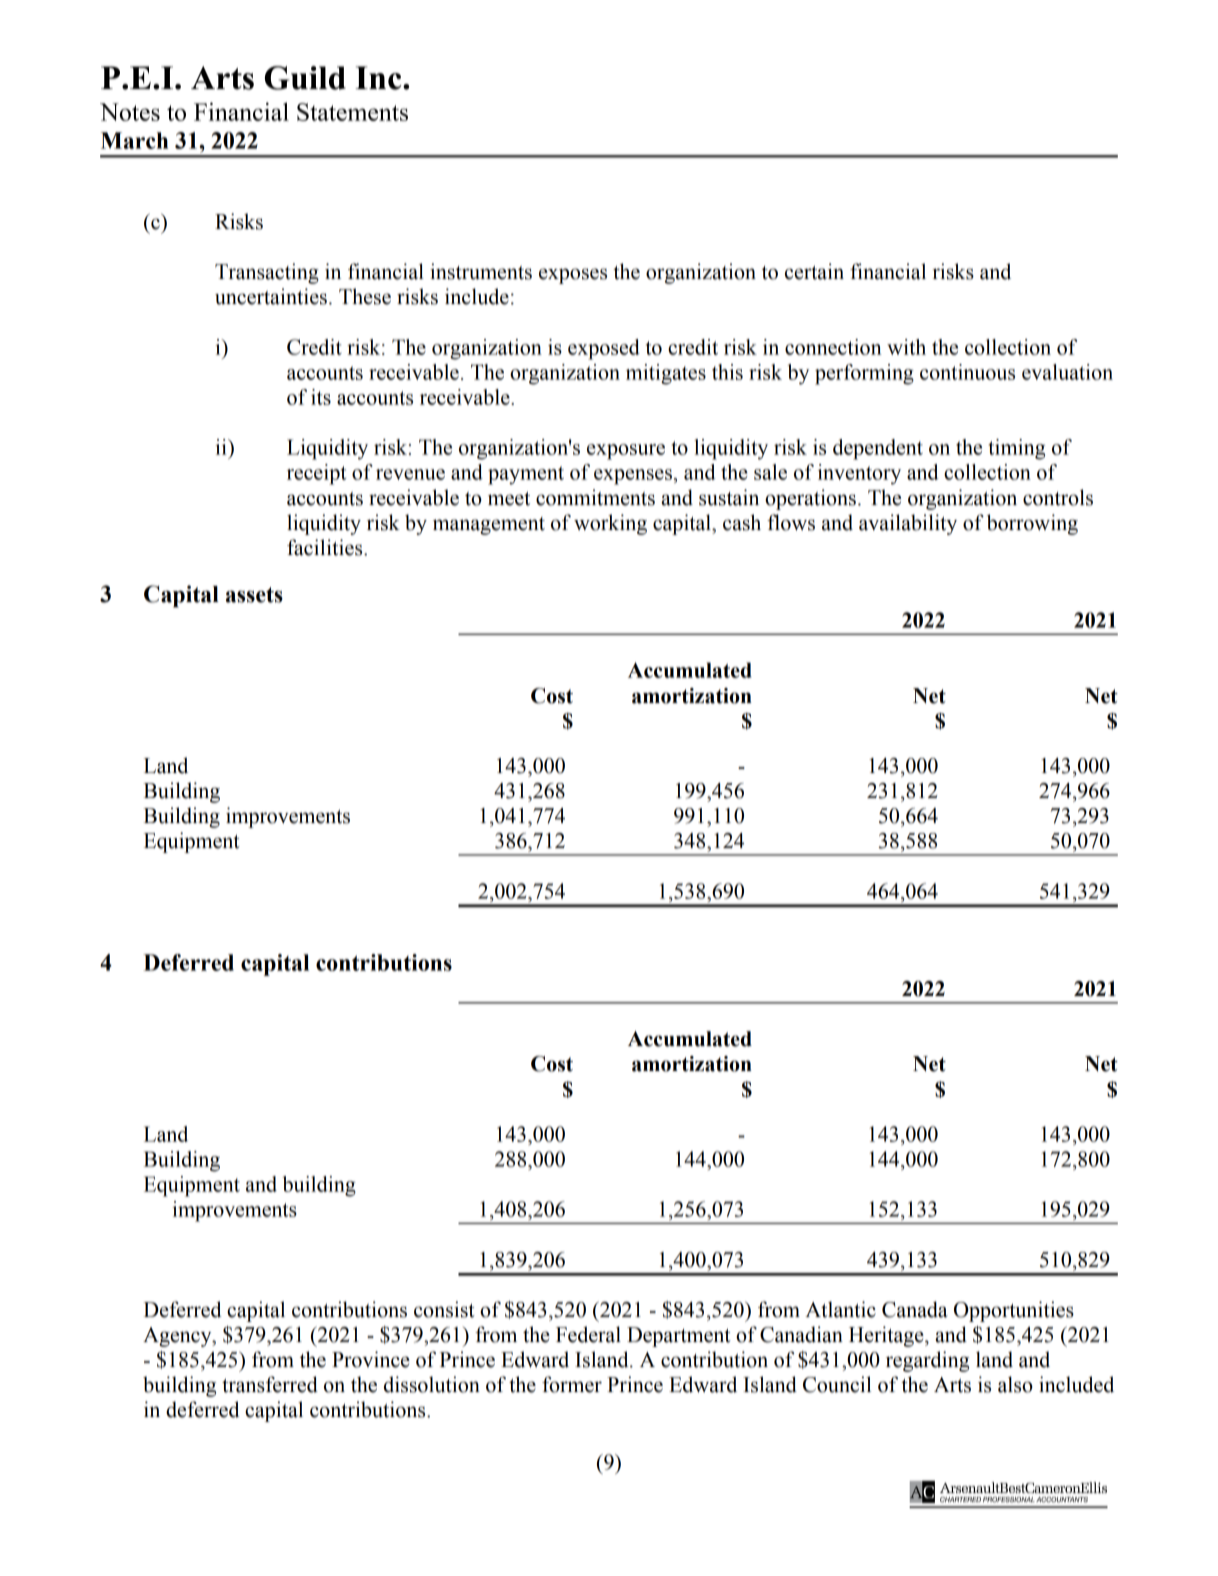 The width and height of the page is (1218, 1576). I want to click on availability, so click(908, 524).
